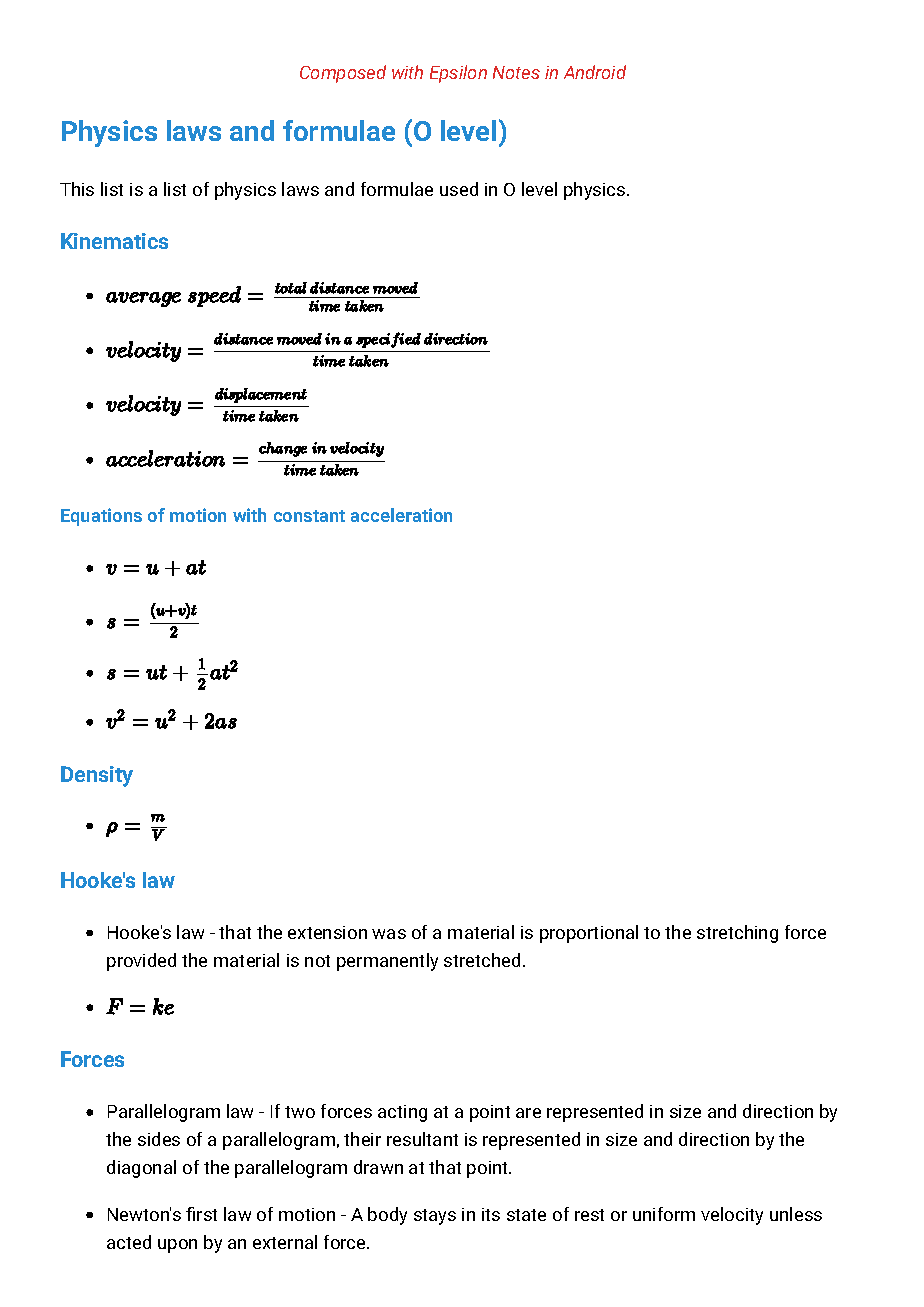 The width and height of the page is (924, 1307). Describe the element at coordinates (283, 449) in the page. I see `change` at that location.
